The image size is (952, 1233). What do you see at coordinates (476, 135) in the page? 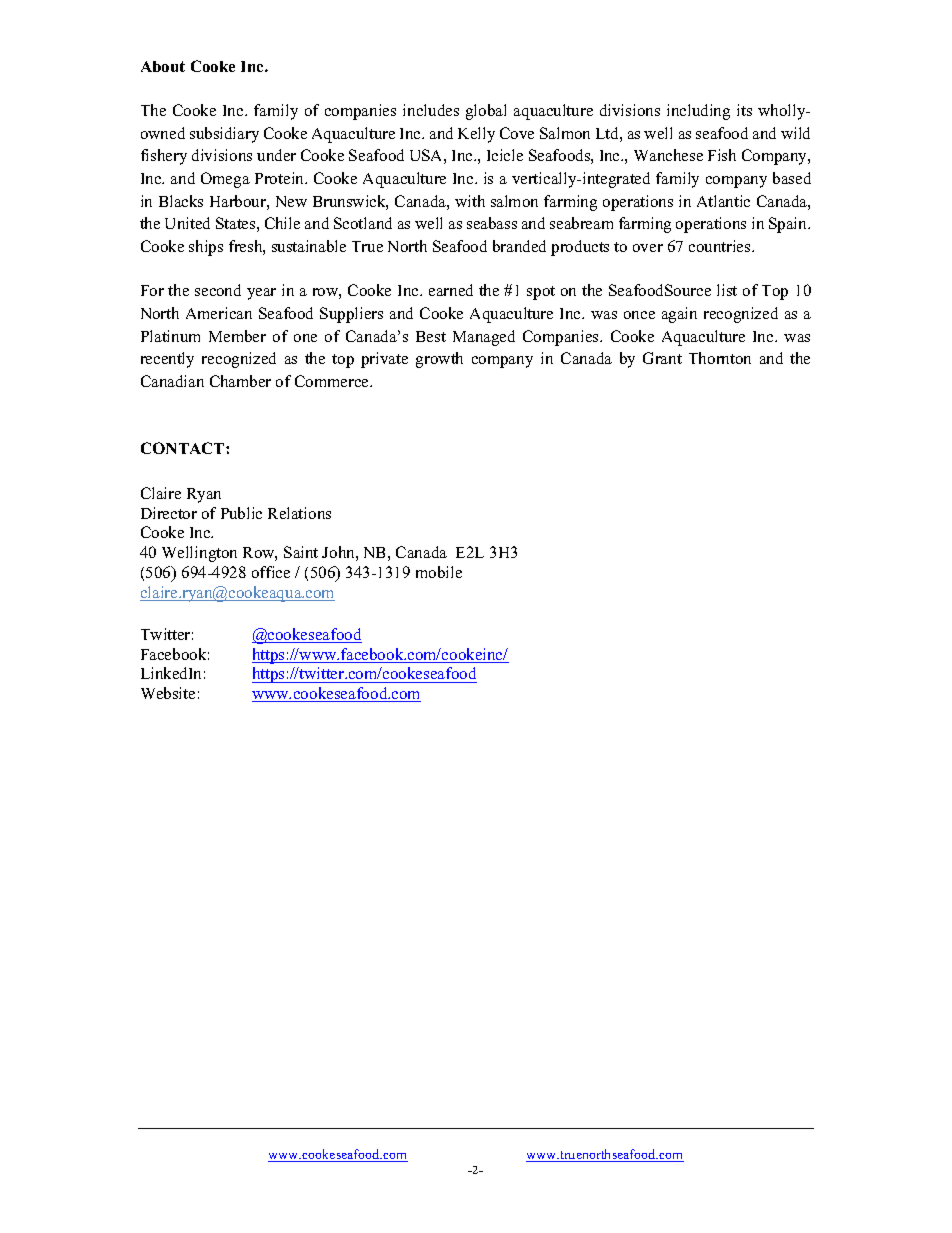
I see `Kelly` at bounding box center [476, 135].
